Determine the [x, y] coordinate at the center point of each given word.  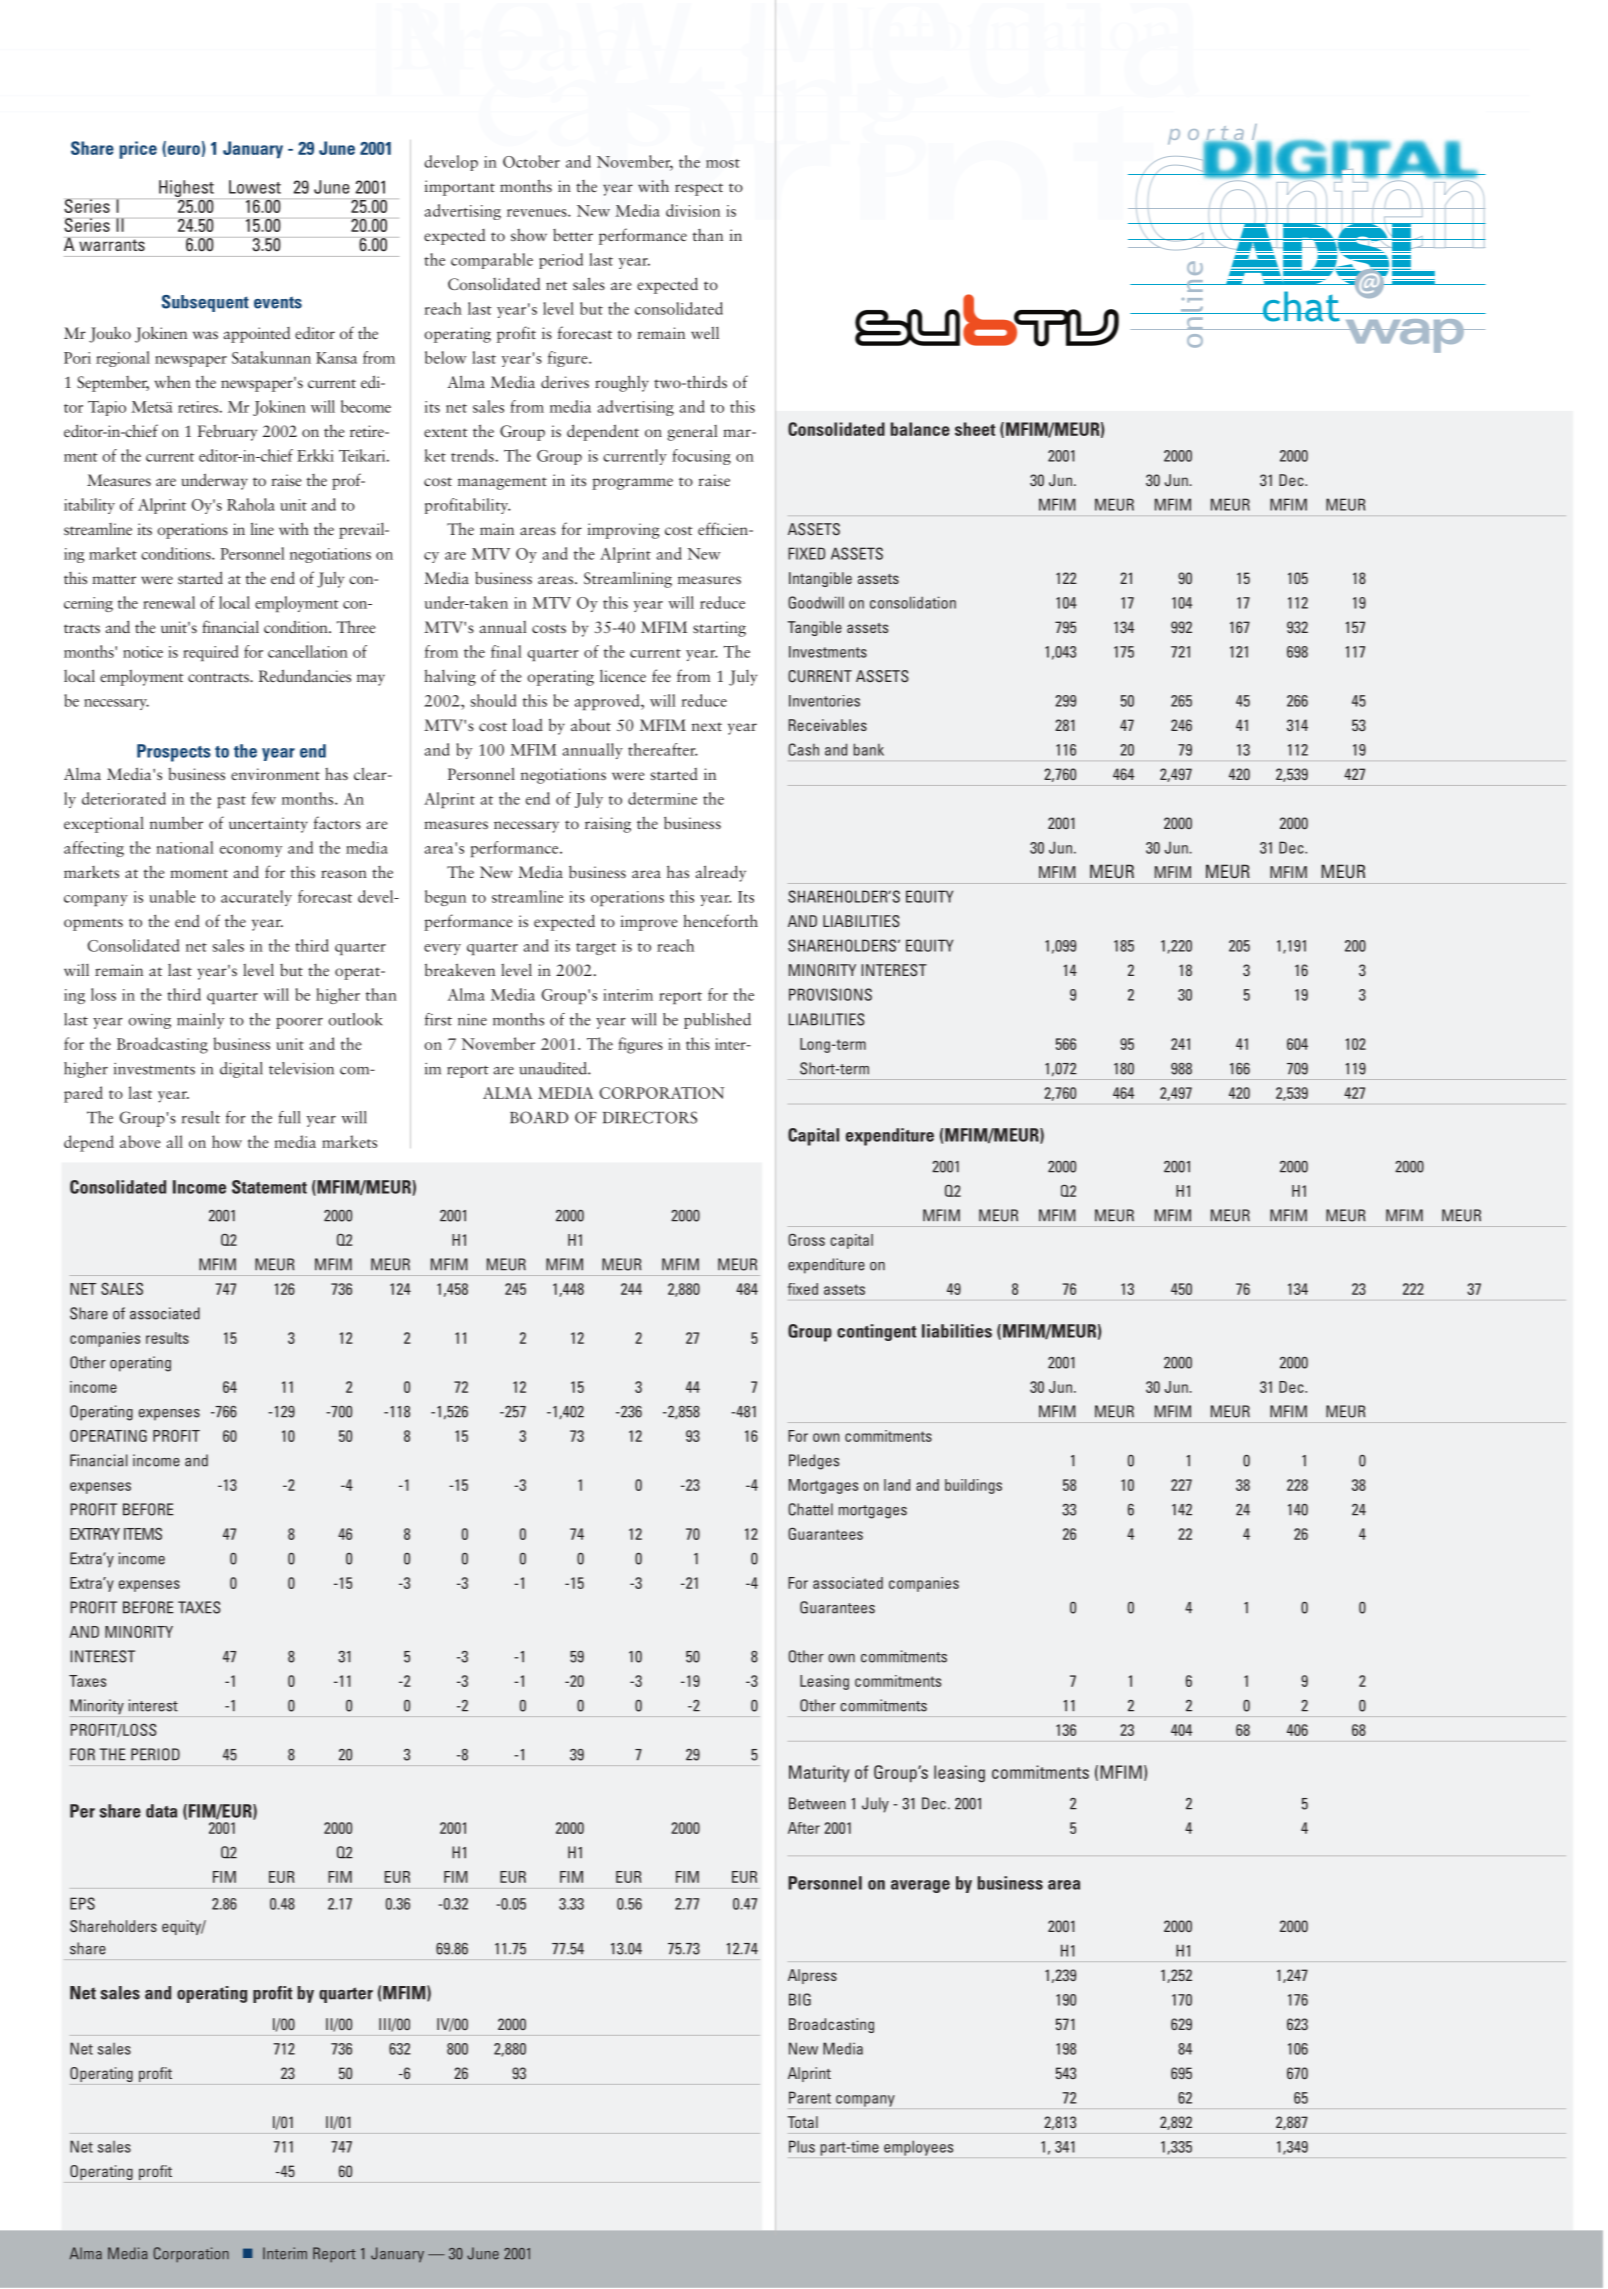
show [529, 234]
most [723, 163]
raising [608, 825]
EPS [82, 1903]
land [897, 1485]
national [184, 847]
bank [869, 749]
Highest [186, 188]
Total [803, 2122]
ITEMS [143, 1533]
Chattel [810, 1509]
